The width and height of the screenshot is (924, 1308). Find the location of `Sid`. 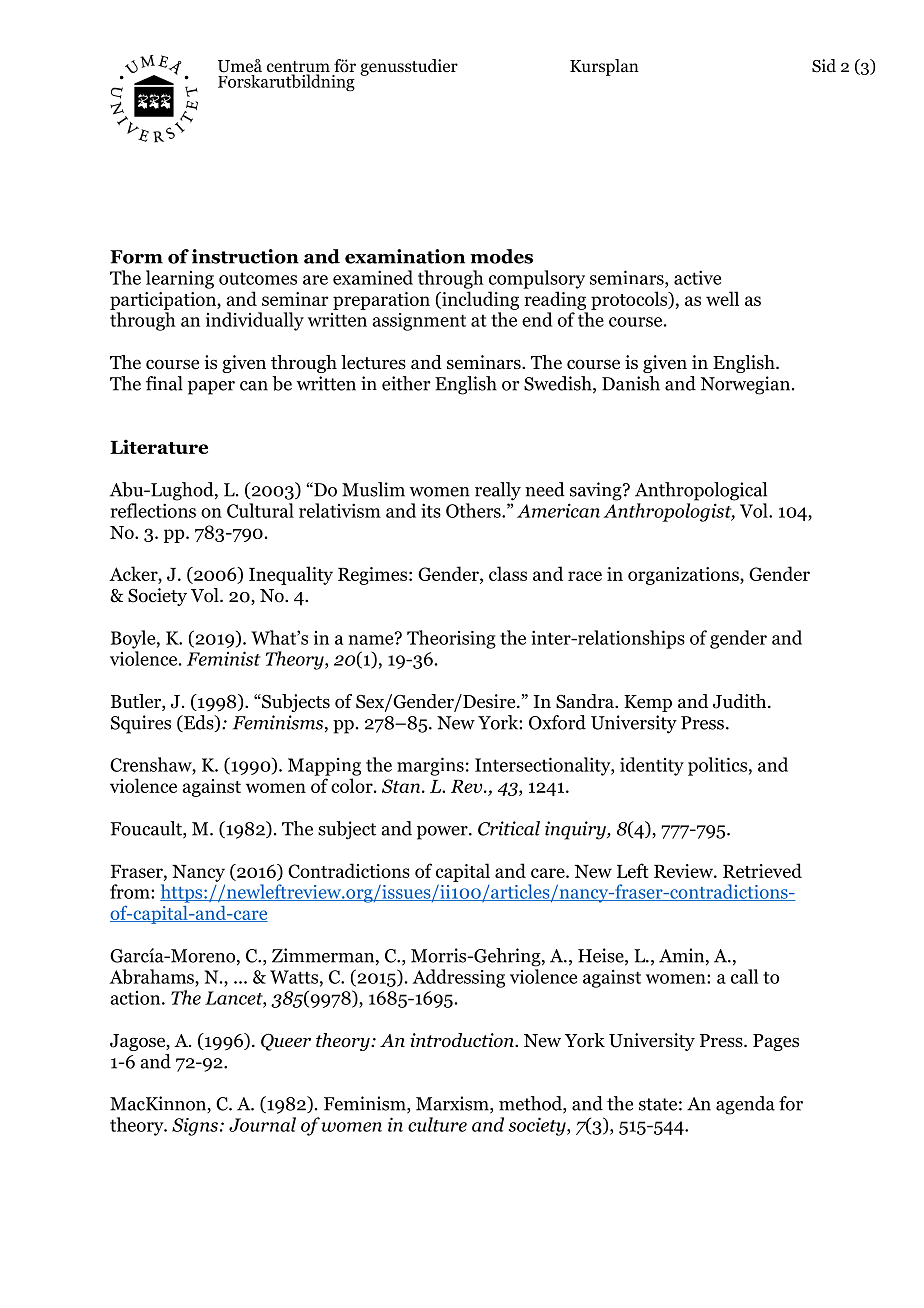

Sid is located at coordinates (824, 66).
